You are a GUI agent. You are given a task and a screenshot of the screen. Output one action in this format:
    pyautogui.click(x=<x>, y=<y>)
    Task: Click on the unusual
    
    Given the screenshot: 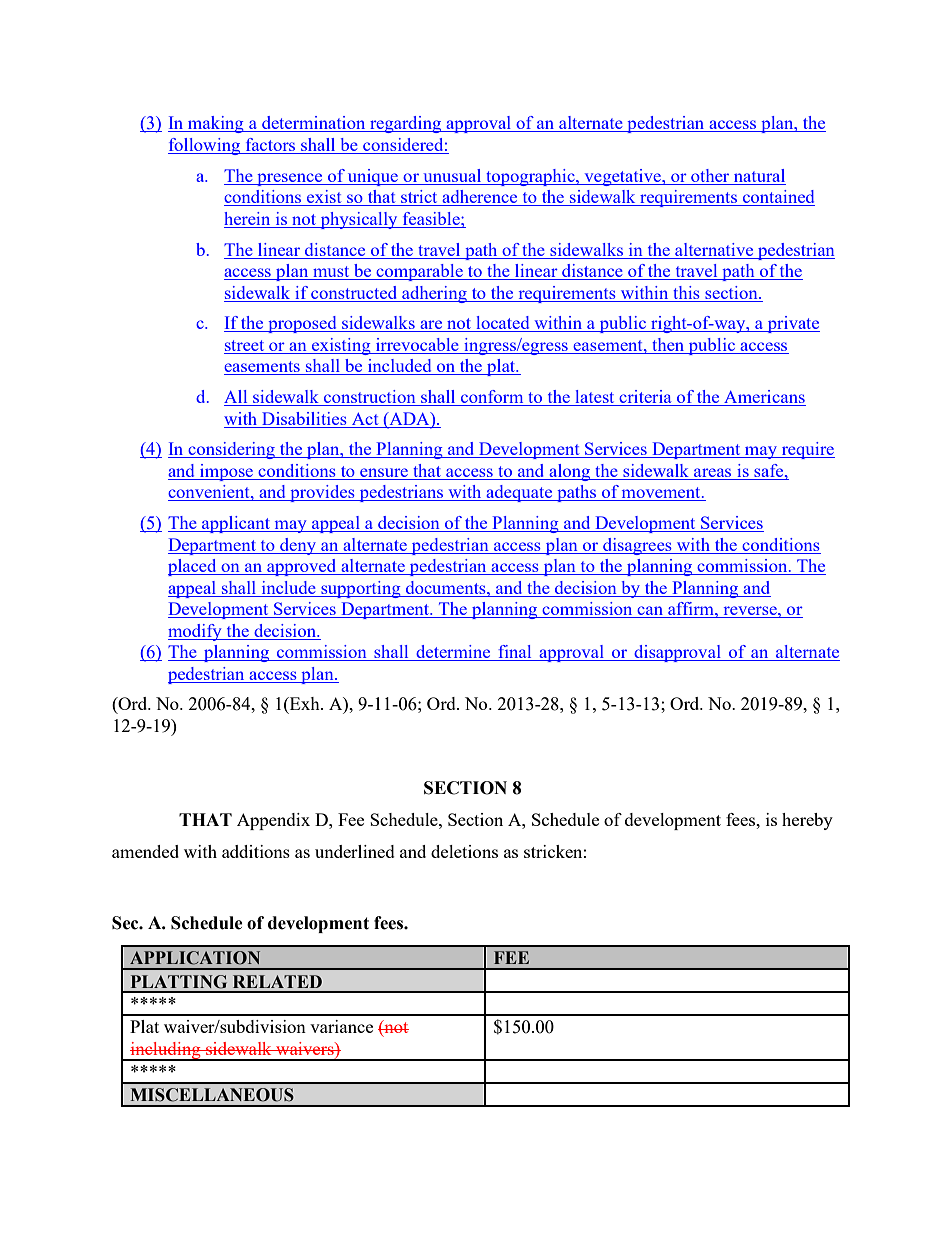 What is the action you would take?
    pyautogui.click(x=452, y=175)
